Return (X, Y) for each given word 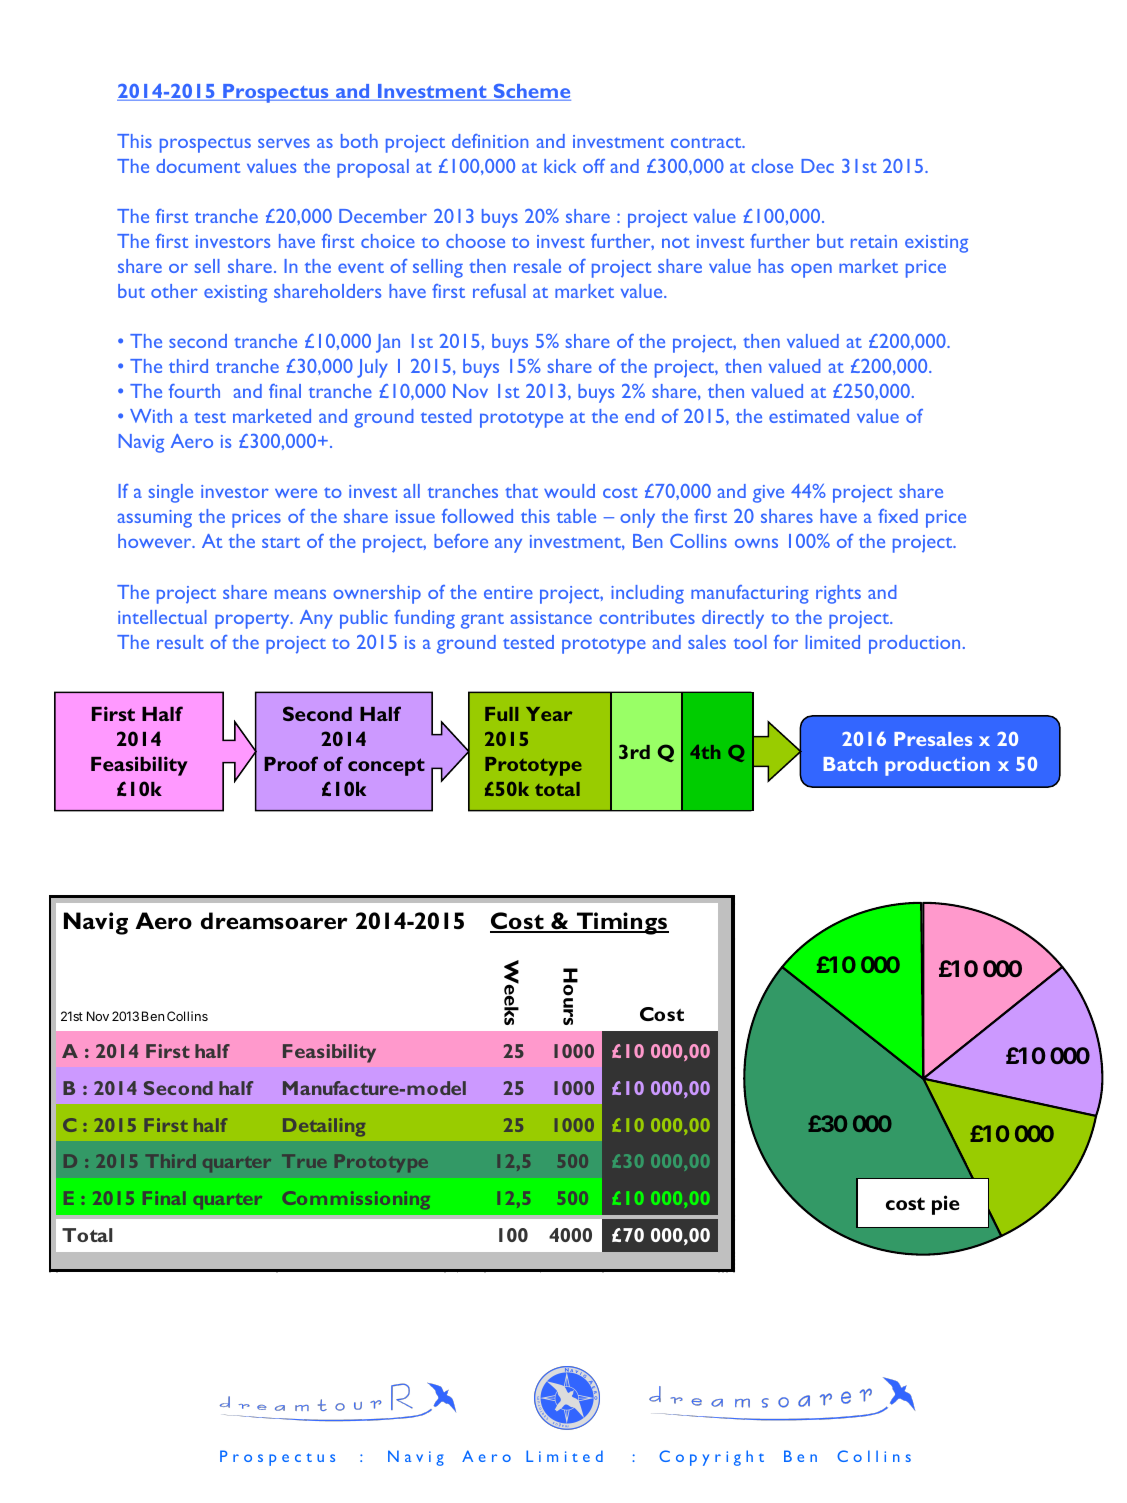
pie (945, 1205)
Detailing (324, 1127)
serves (284, 143)
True (304, 1161)
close (772, 166)
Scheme (531, 92)
